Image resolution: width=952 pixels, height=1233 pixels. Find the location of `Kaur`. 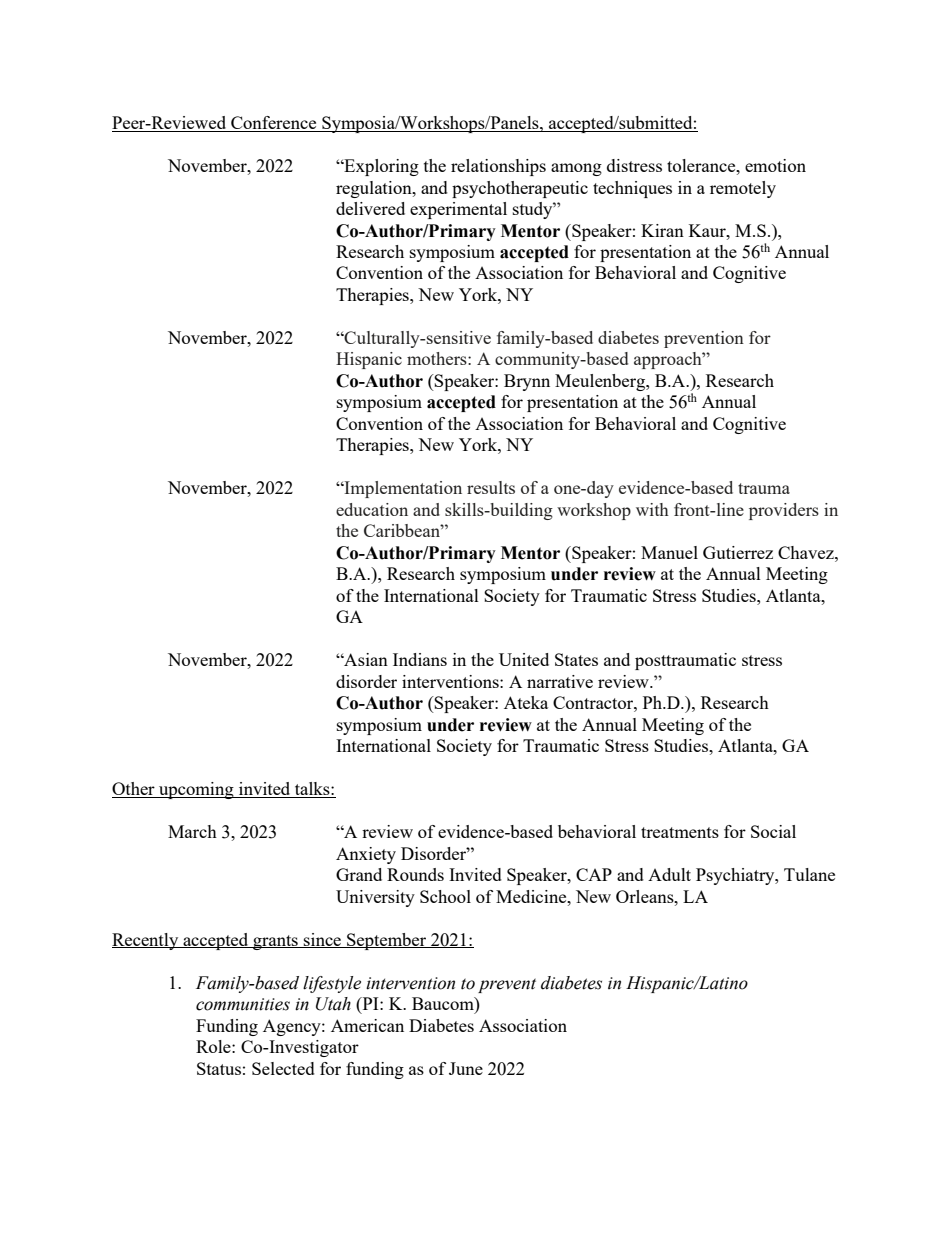

Kaur is located at coordinates (708, 230).
